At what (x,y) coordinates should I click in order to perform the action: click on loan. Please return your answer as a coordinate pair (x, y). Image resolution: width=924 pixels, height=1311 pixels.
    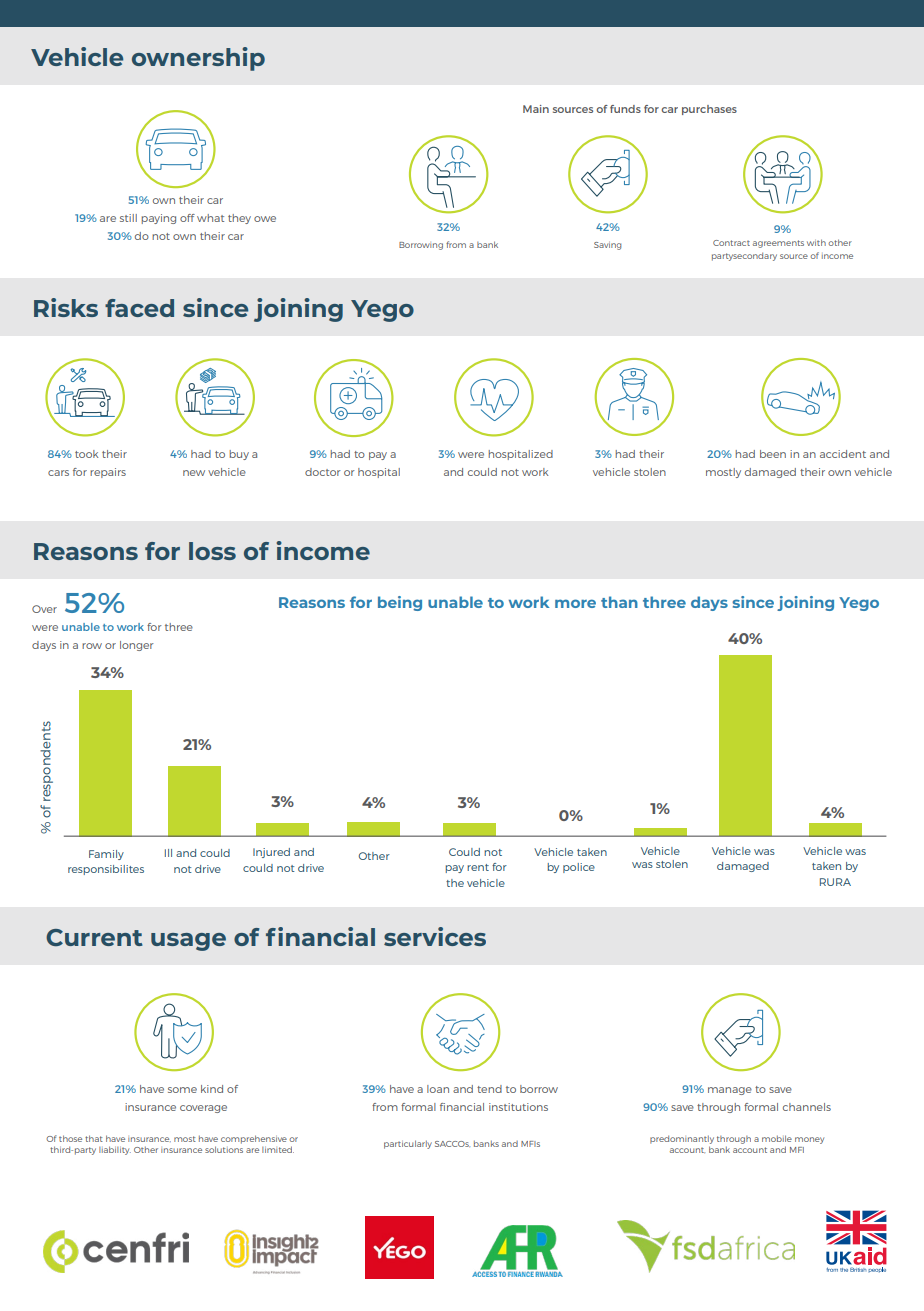
    Looking at the image, I should click on (438, 1089).
